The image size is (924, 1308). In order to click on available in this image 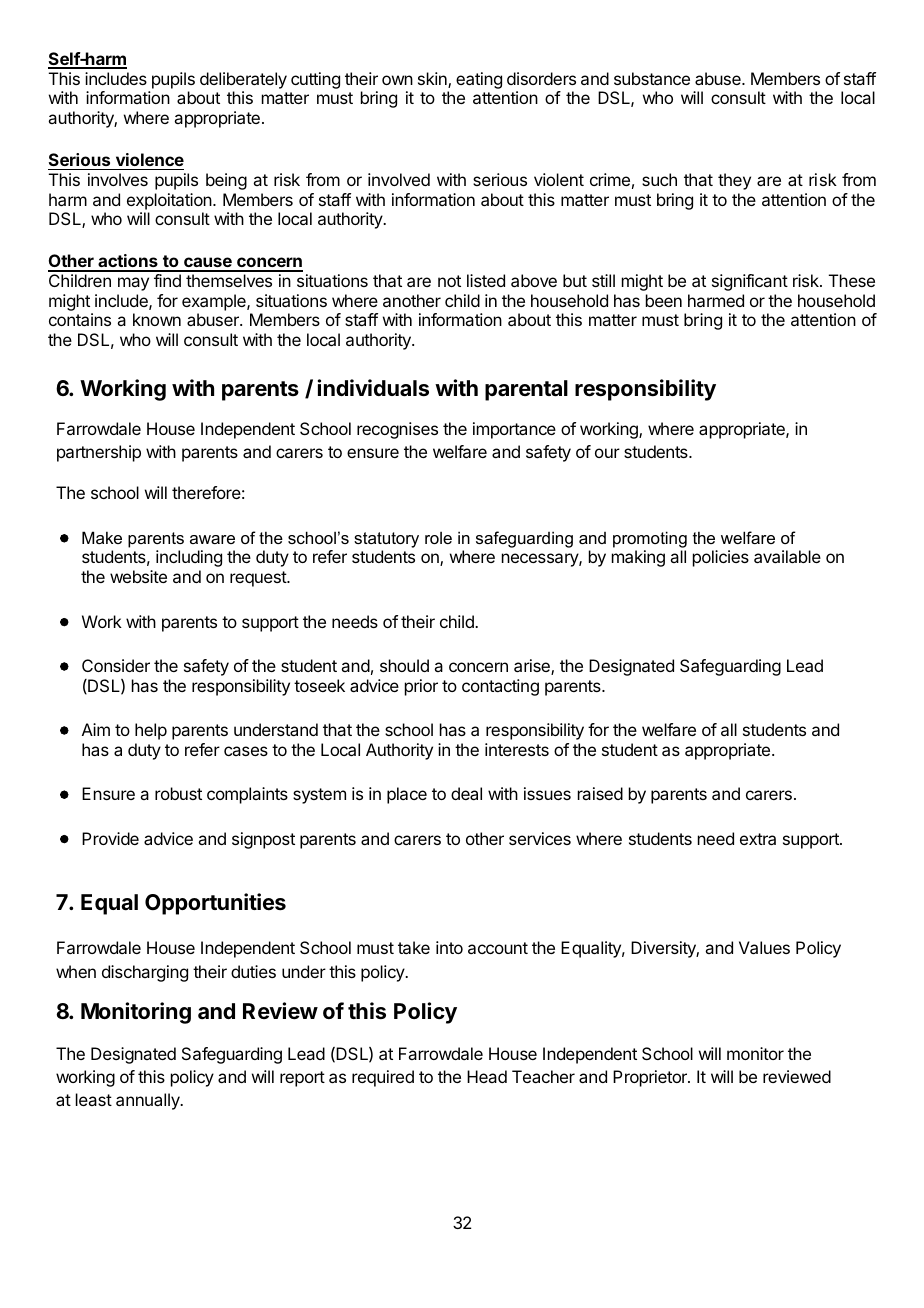, I will do `click(787, 556)`.
